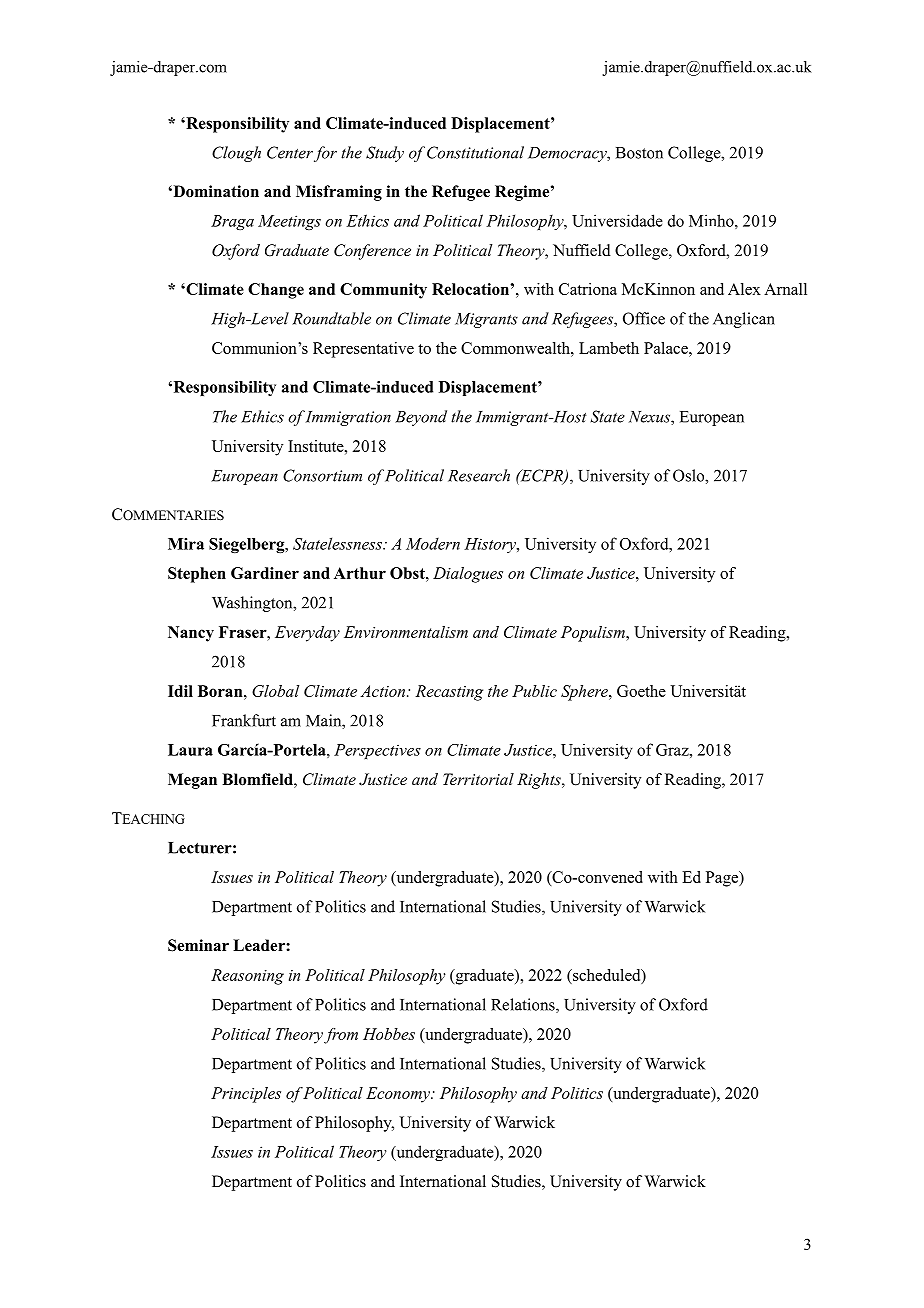 This document has width=924, height=1308. What do you see at coordinates (389, 1034) in the document?
I see `Hobbes` at bounding box center [389, 1034].
